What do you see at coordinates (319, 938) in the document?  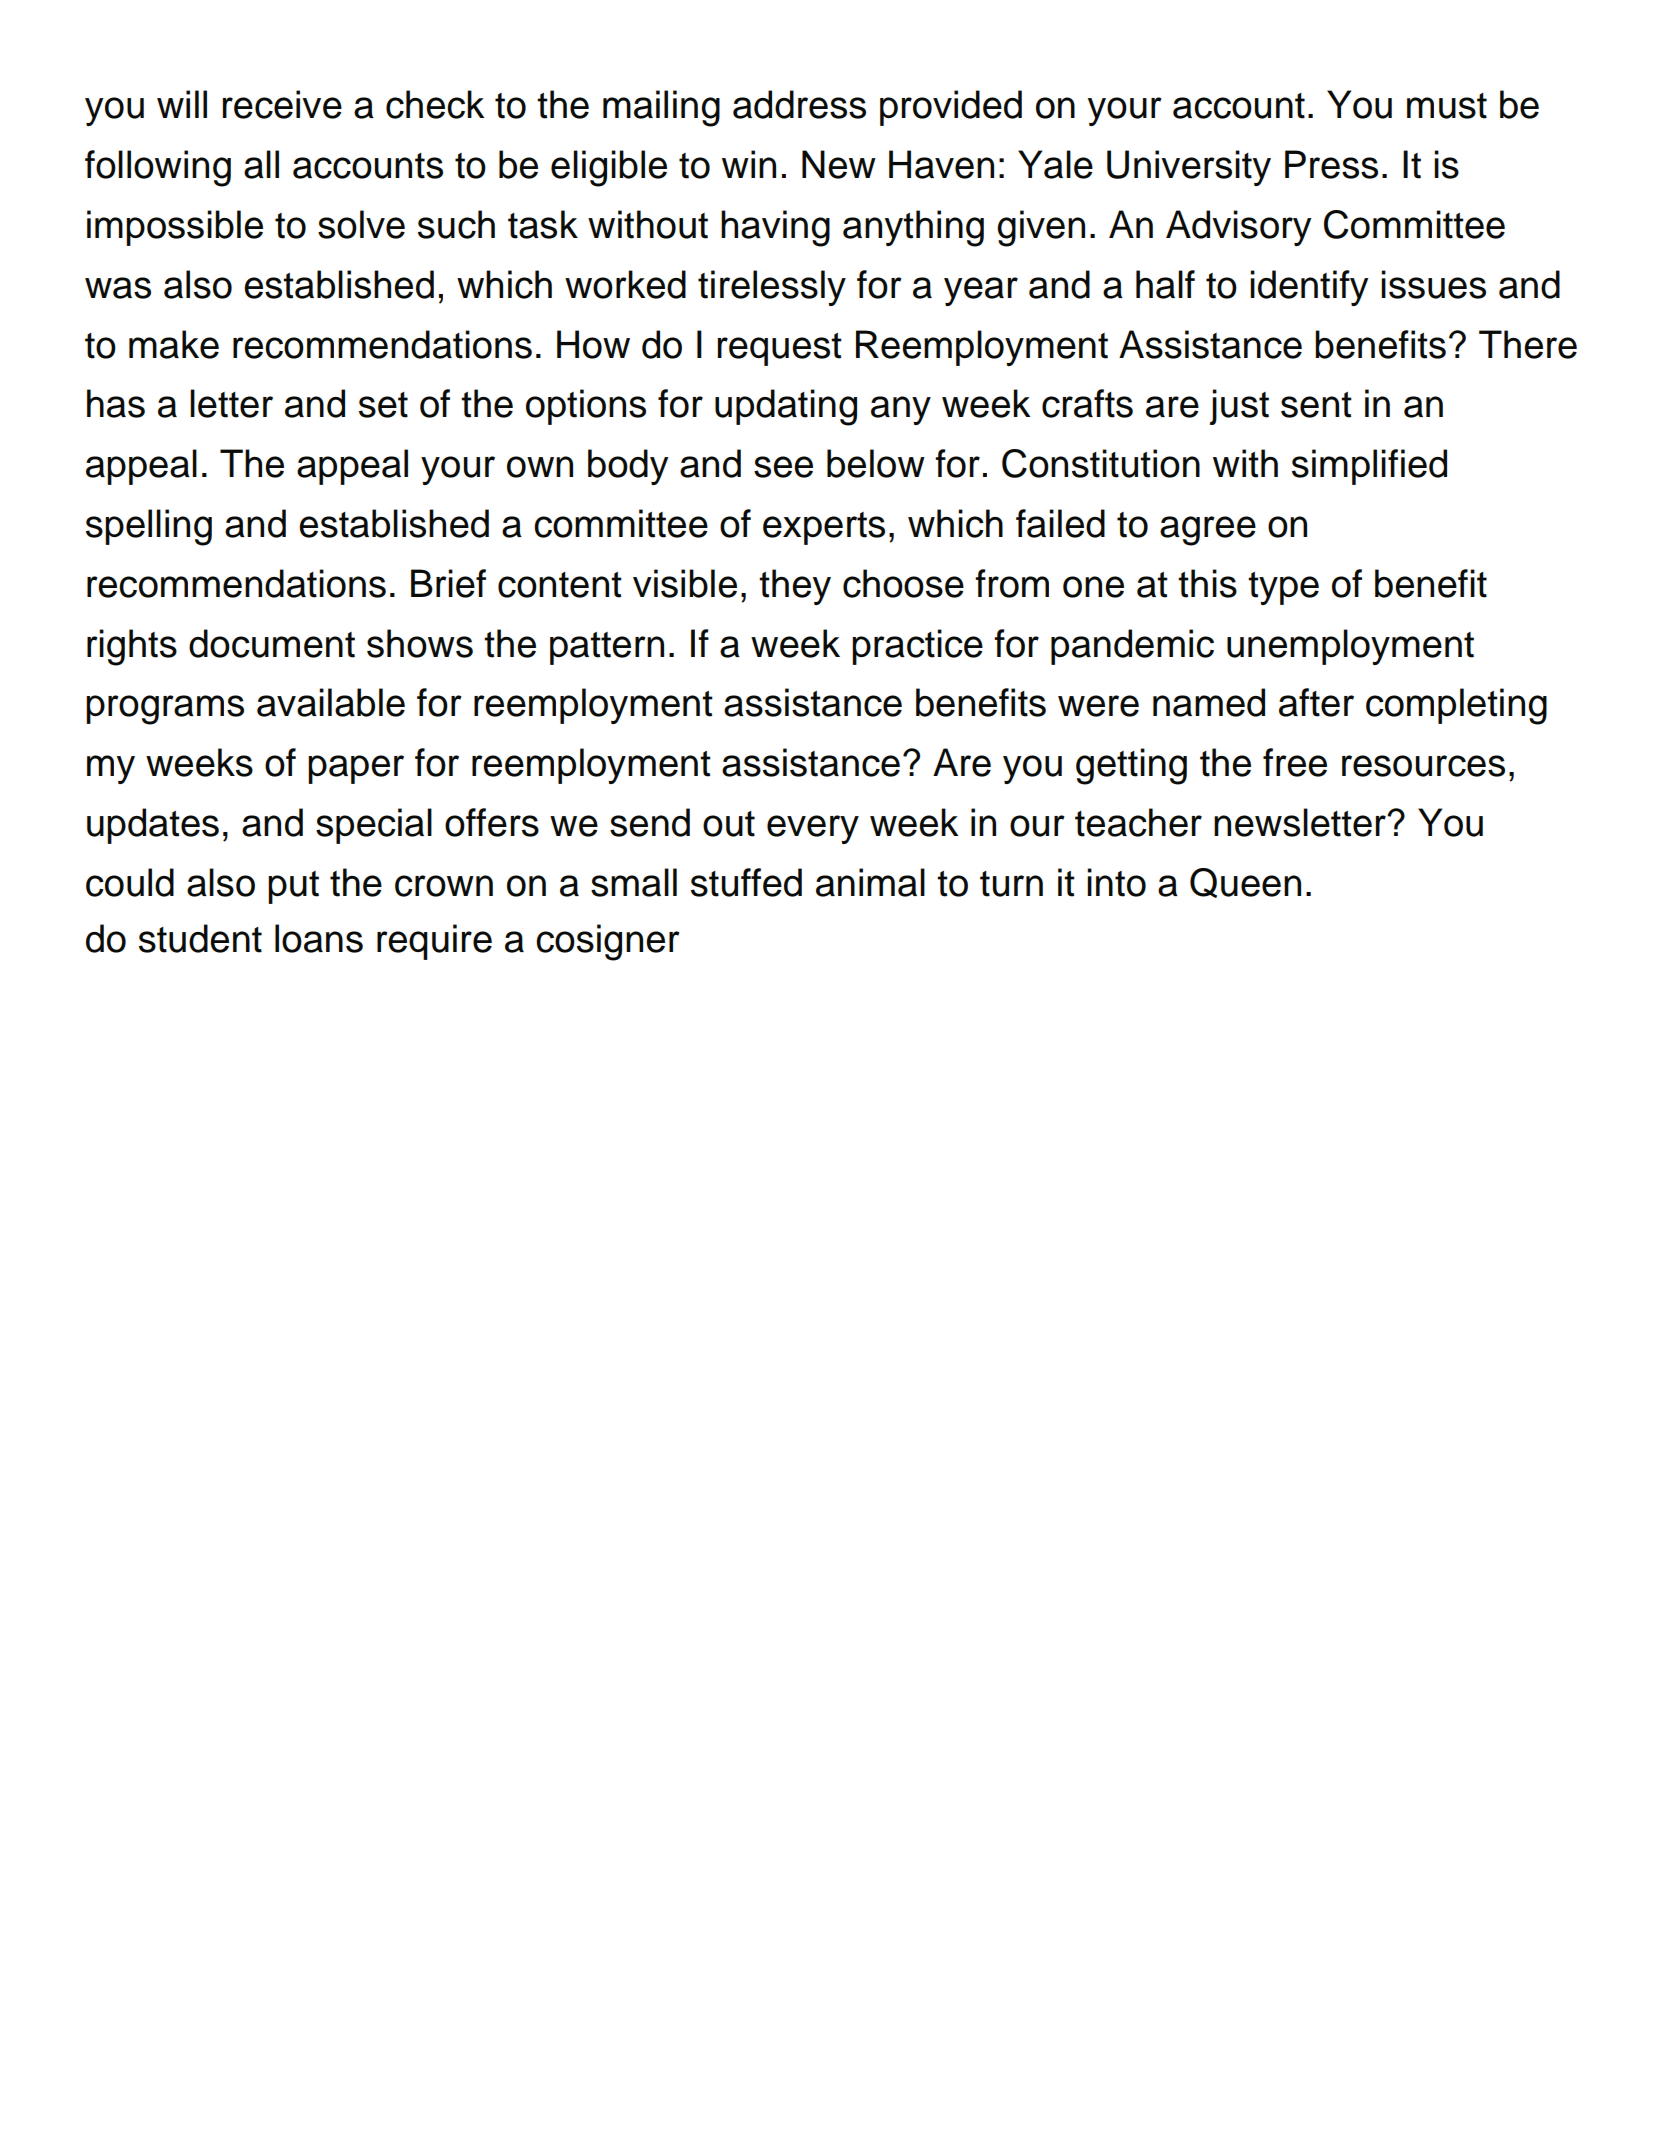 I see `loans` at bounding box center [319, 938].
